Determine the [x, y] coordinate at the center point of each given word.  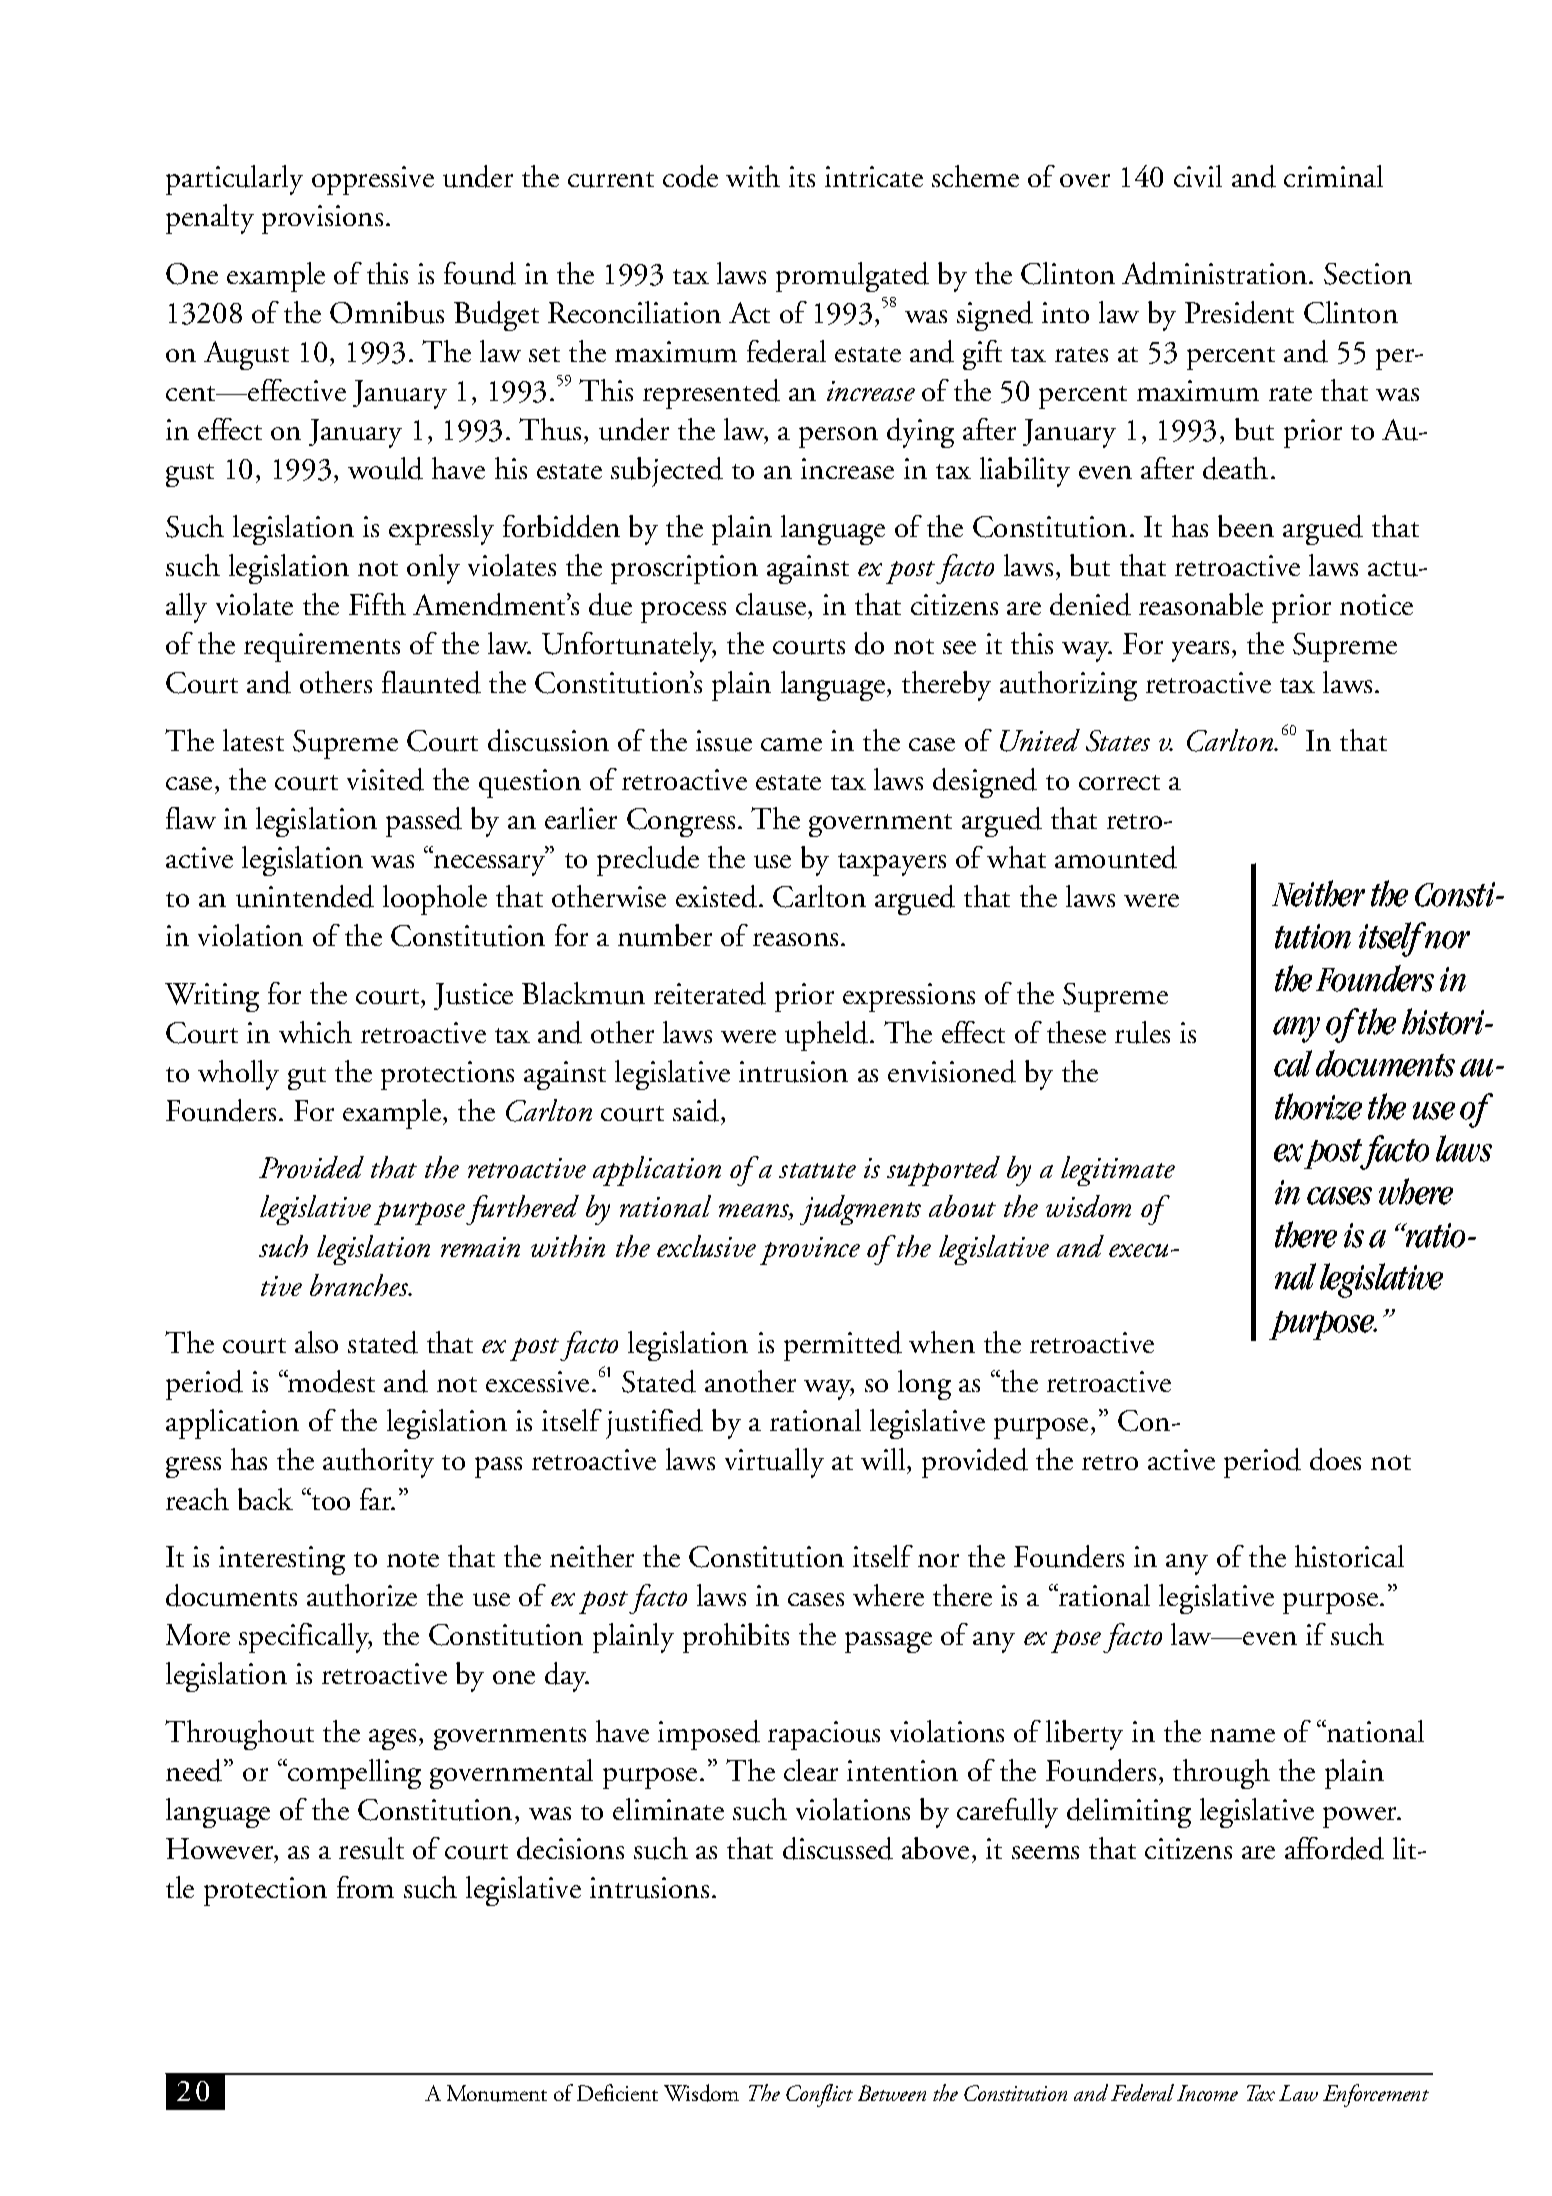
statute [817, 1170]
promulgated [852, 277]
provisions [322, 219]
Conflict [819, 2095]
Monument [497, 2093]
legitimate [1118, 1171]
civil [1198, 176]
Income [1207, 2093]
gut [307, 1078]
